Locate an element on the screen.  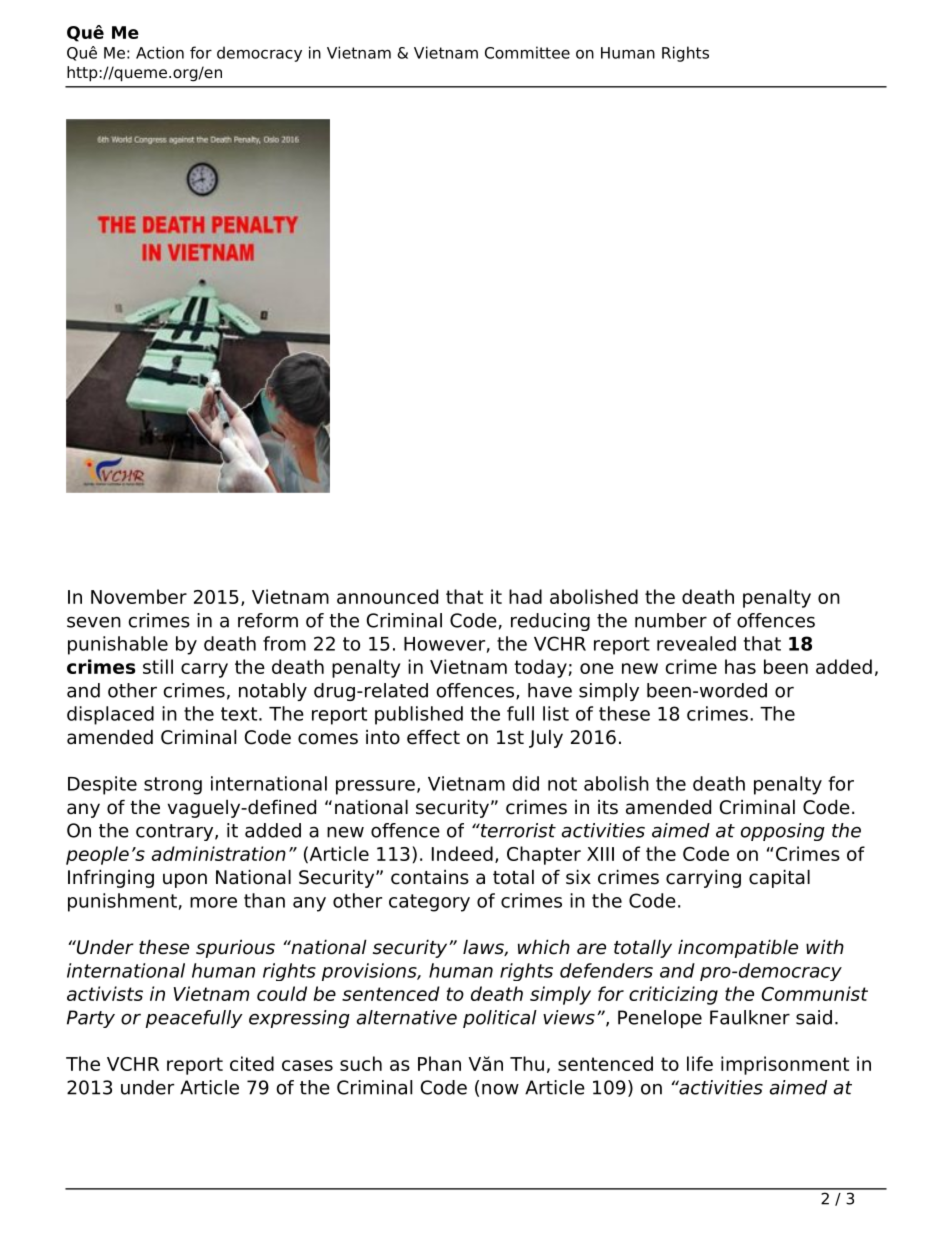
Action is located at coordinates (160, 52).
